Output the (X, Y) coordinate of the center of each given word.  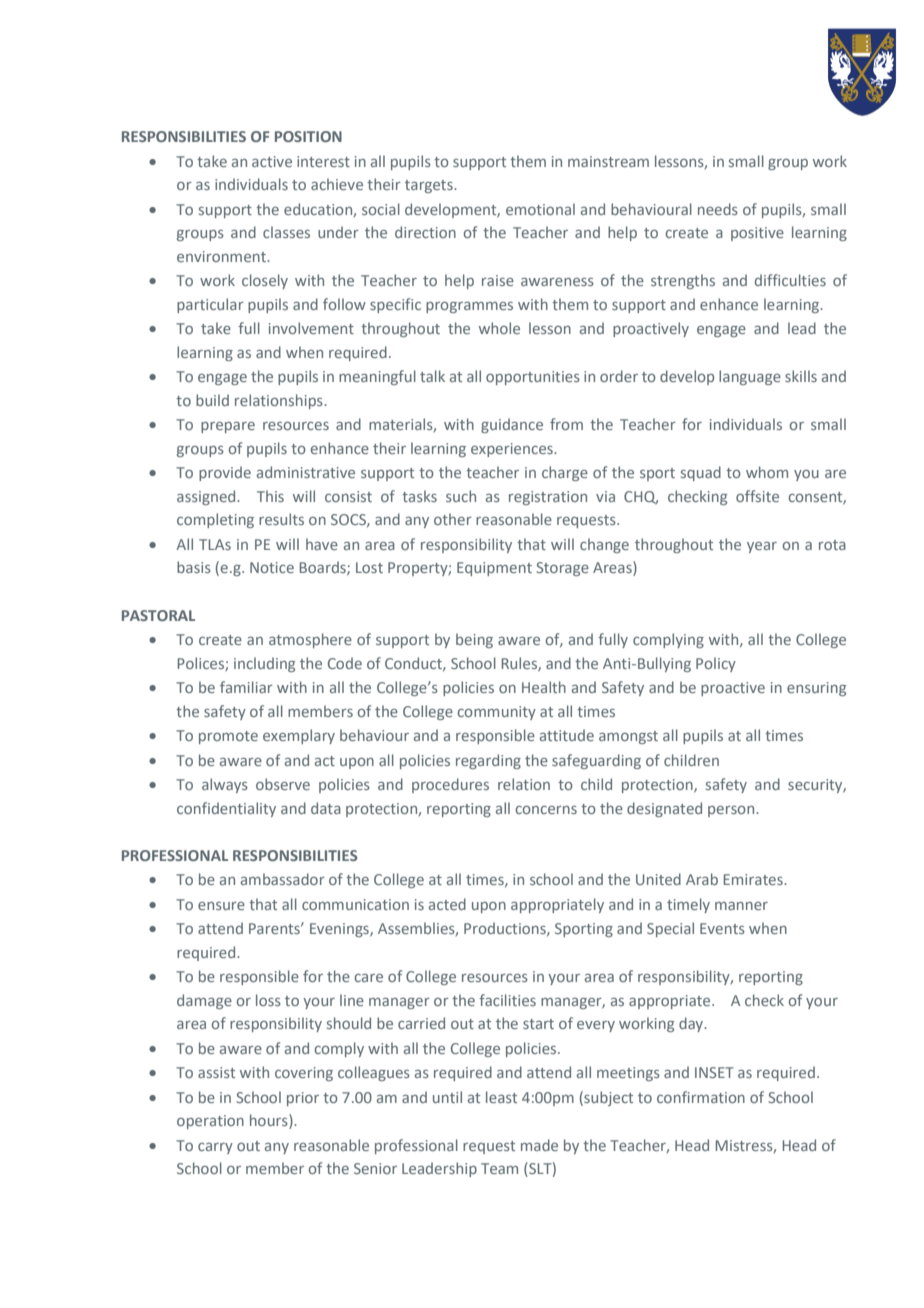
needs (718, 209)
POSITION (308, 136)
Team (499, 1168)
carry (215, 1148)
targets (430, 186)
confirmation (701, 1097)
